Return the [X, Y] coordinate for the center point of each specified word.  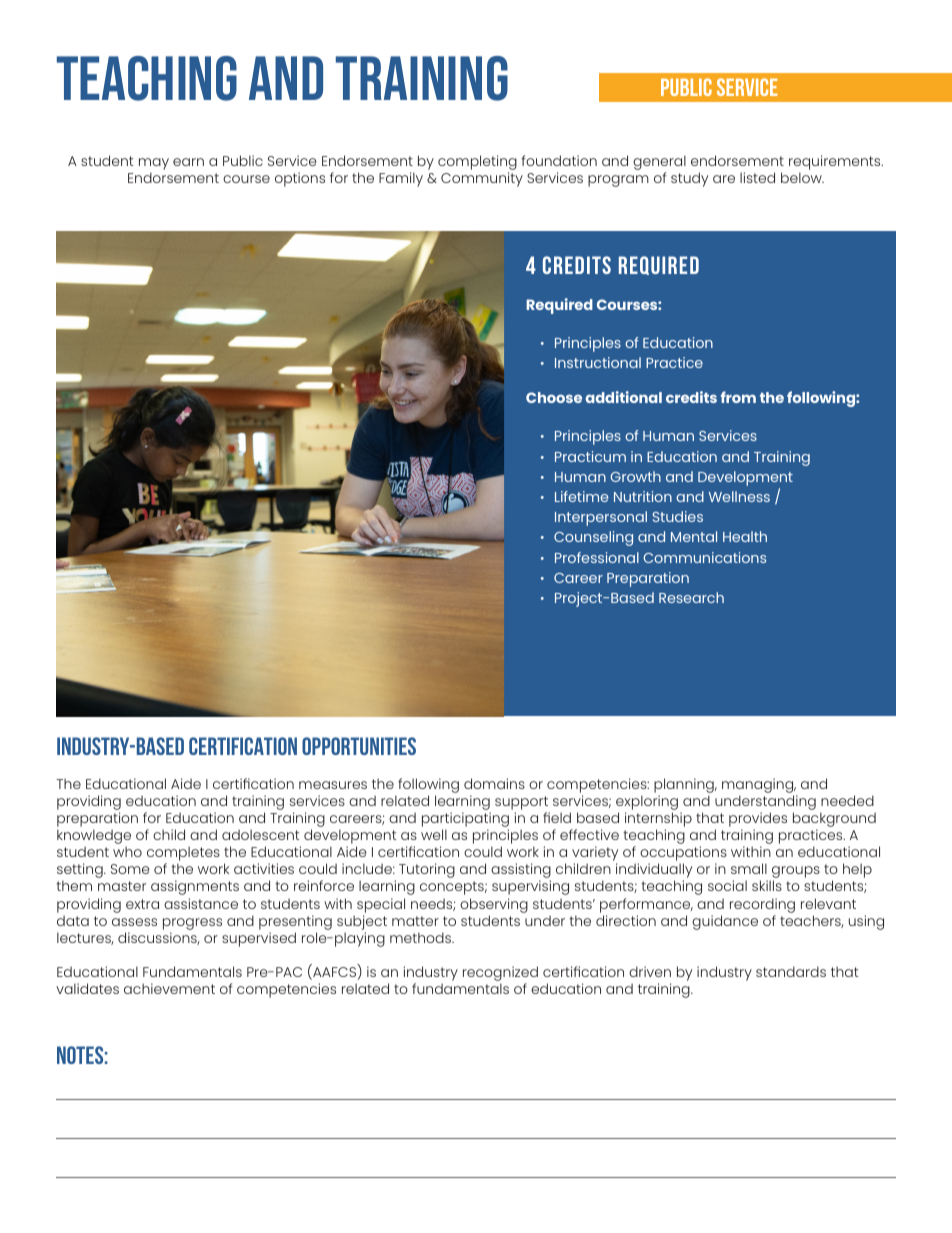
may [154, 164]
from [738, 397]
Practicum [590, 456]
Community [482, 179]
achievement [169, 988]
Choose [554, 397]
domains [494, 783]
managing [759, 785]
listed [757, 177]
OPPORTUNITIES [359, 746]
